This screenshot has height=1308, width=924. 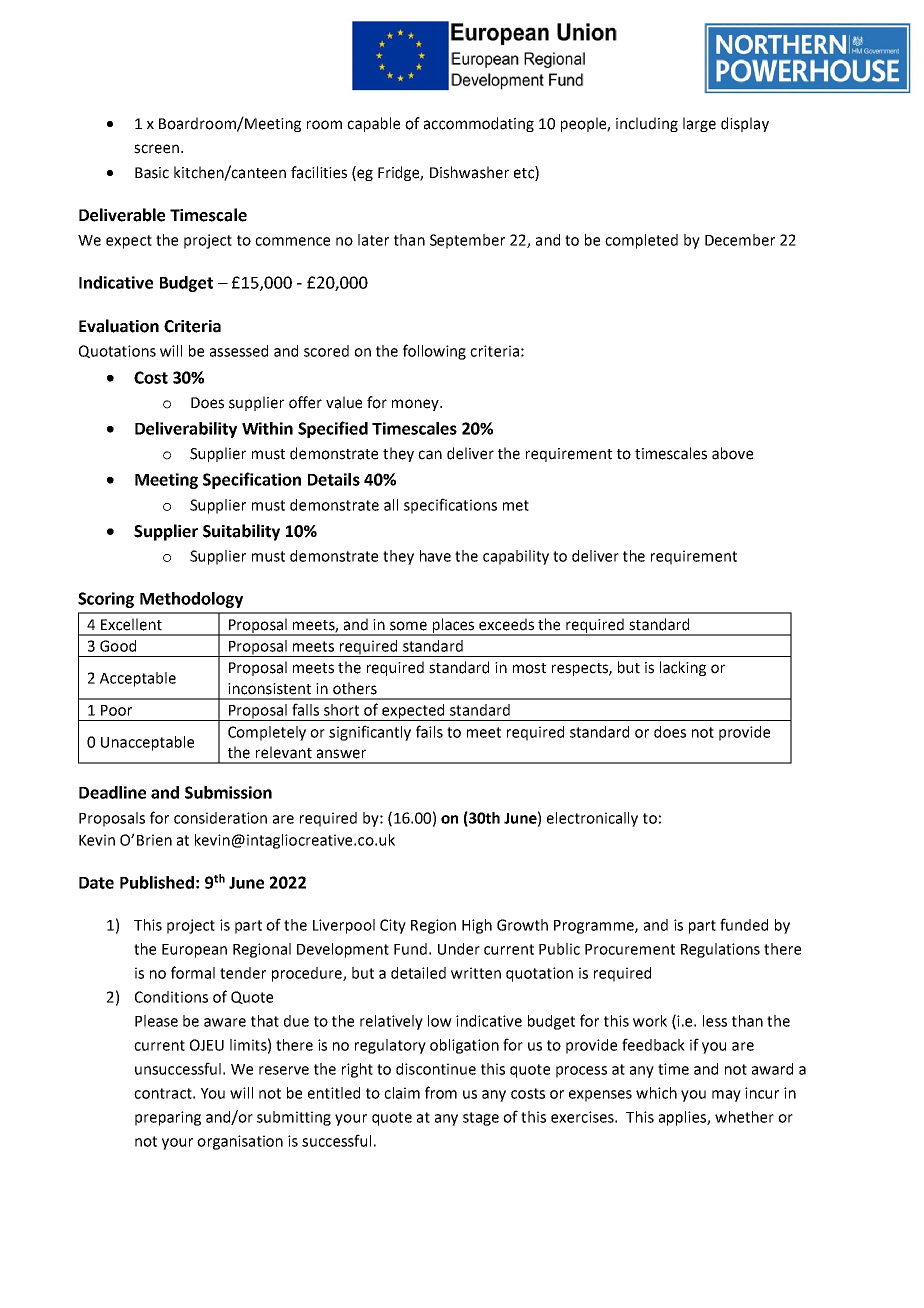 What do you see at coordinates (592, 819) in the screenshot?
I see `electronically` at bounding box center [592, 819].
